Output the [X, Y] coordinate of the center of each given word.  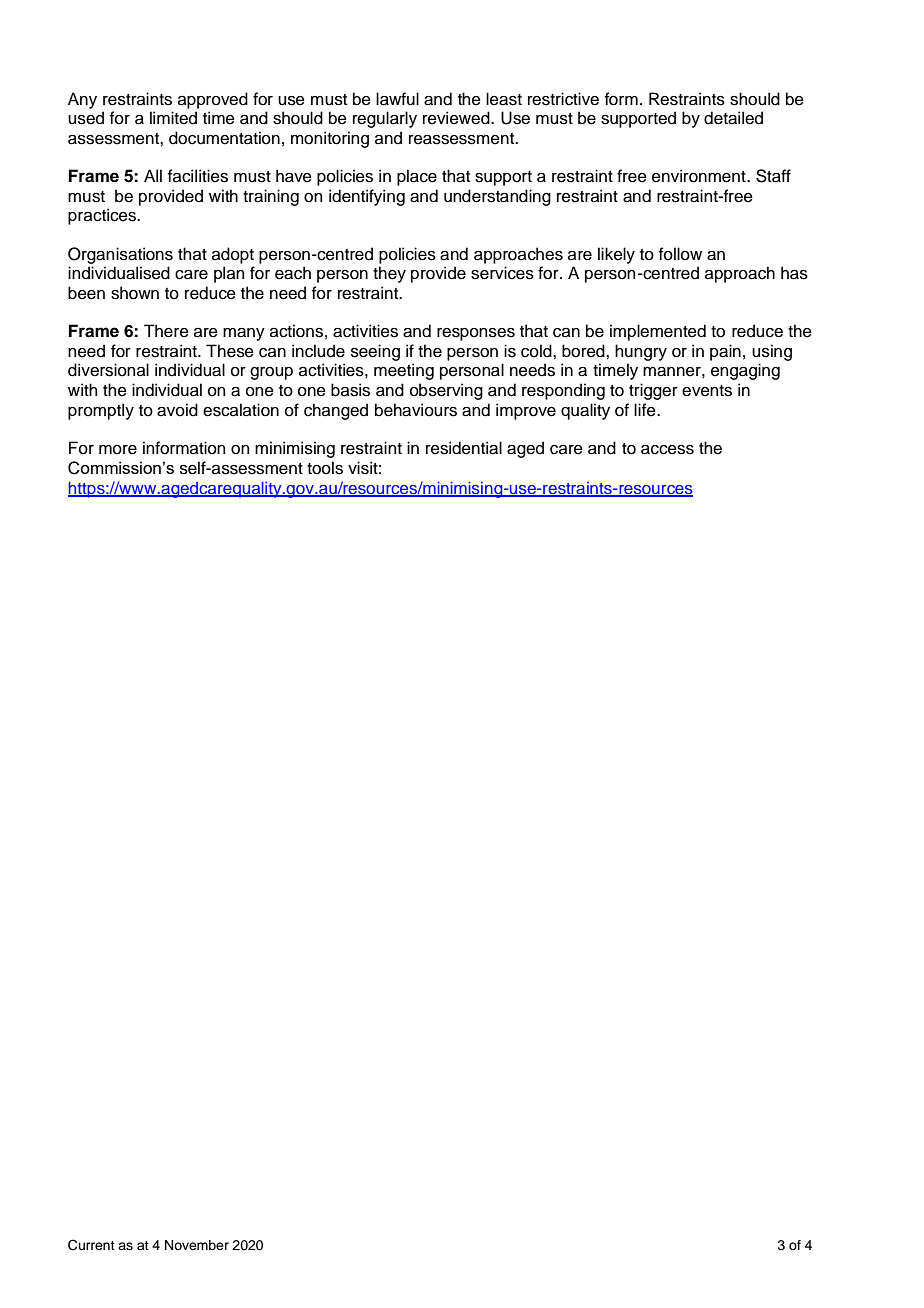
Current [91, 1245]
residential [464, 448]
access [667, 450]
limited [173, 118]
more [118, 450]
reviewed [457, 118]
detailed [733, 118]
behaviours [416, 410]
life [646, 410]
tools [325, 468]
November [197, 1245]
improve [526, 411]
